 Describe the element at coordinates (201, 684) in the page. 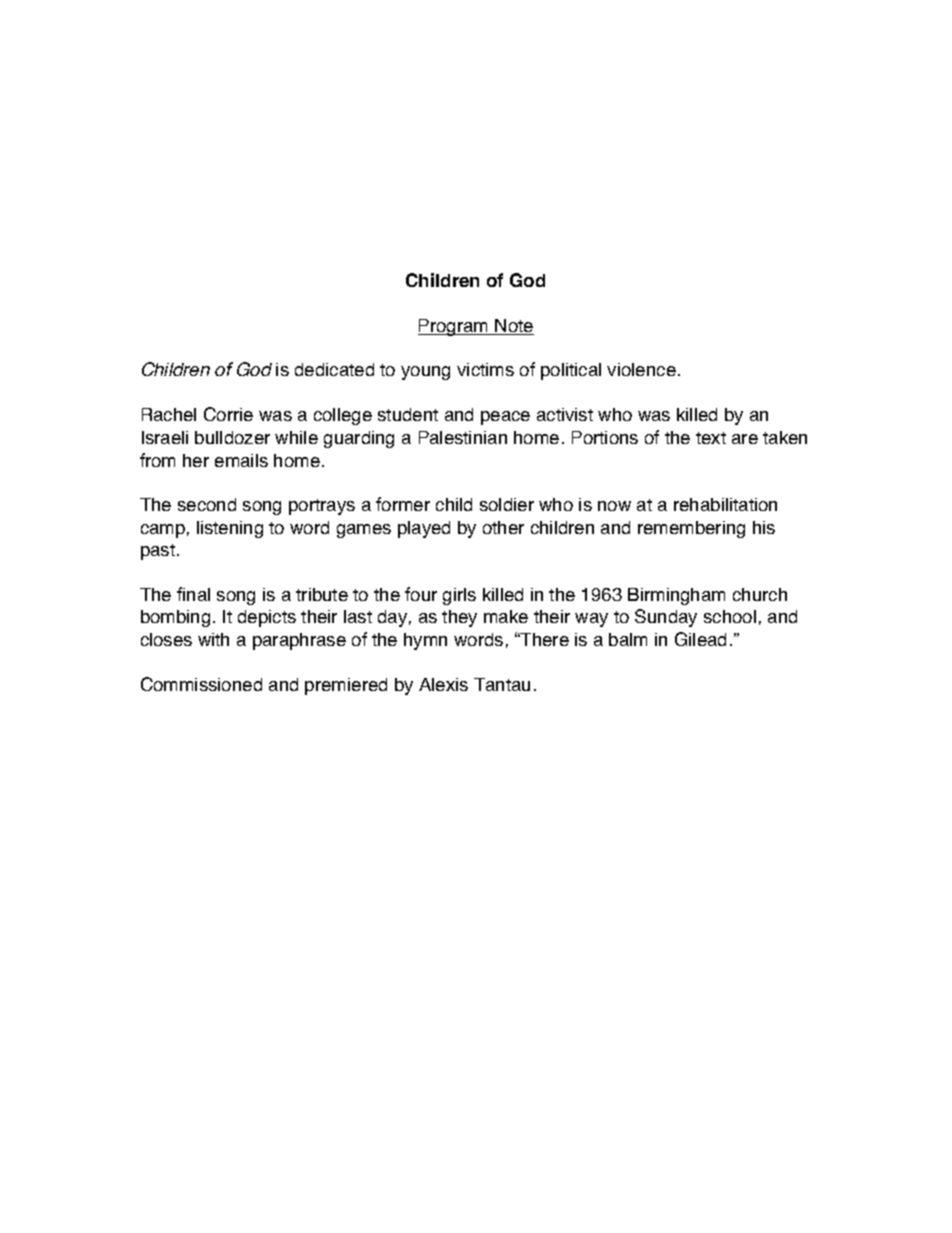

I see `Commissioned` at that location.
